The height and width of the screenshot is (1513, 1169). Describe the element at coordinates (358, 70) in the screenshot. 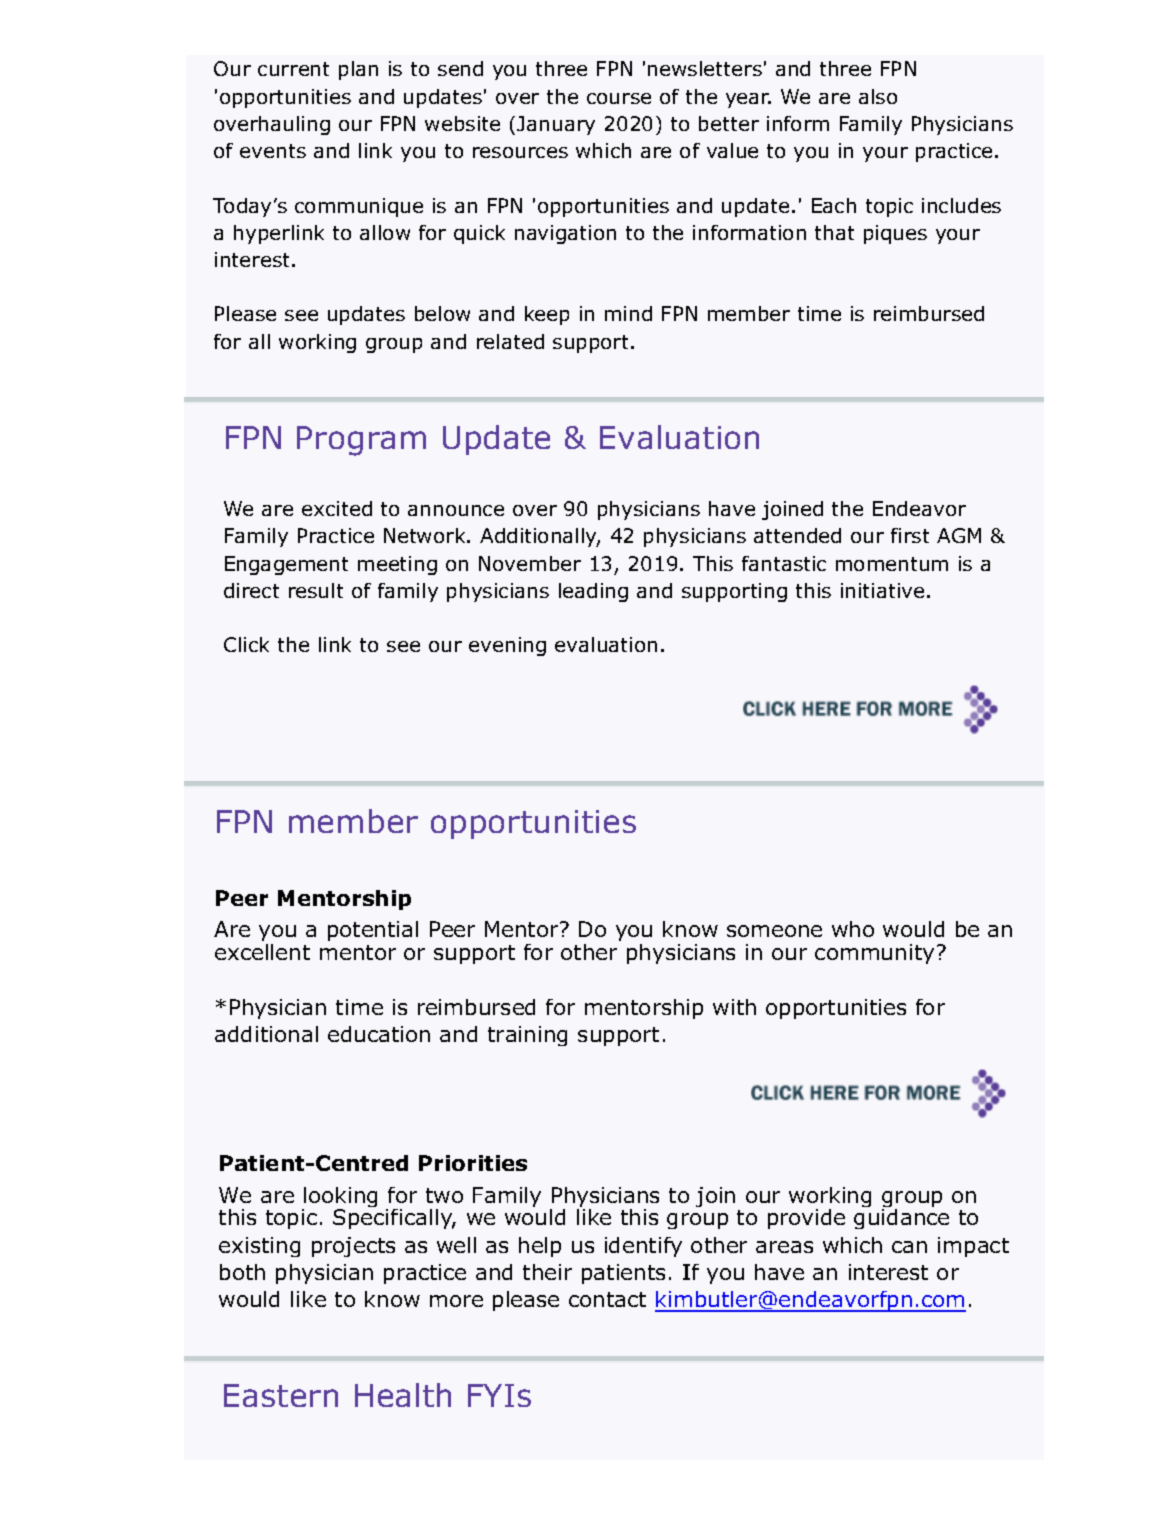

I see `plan` at that location.
